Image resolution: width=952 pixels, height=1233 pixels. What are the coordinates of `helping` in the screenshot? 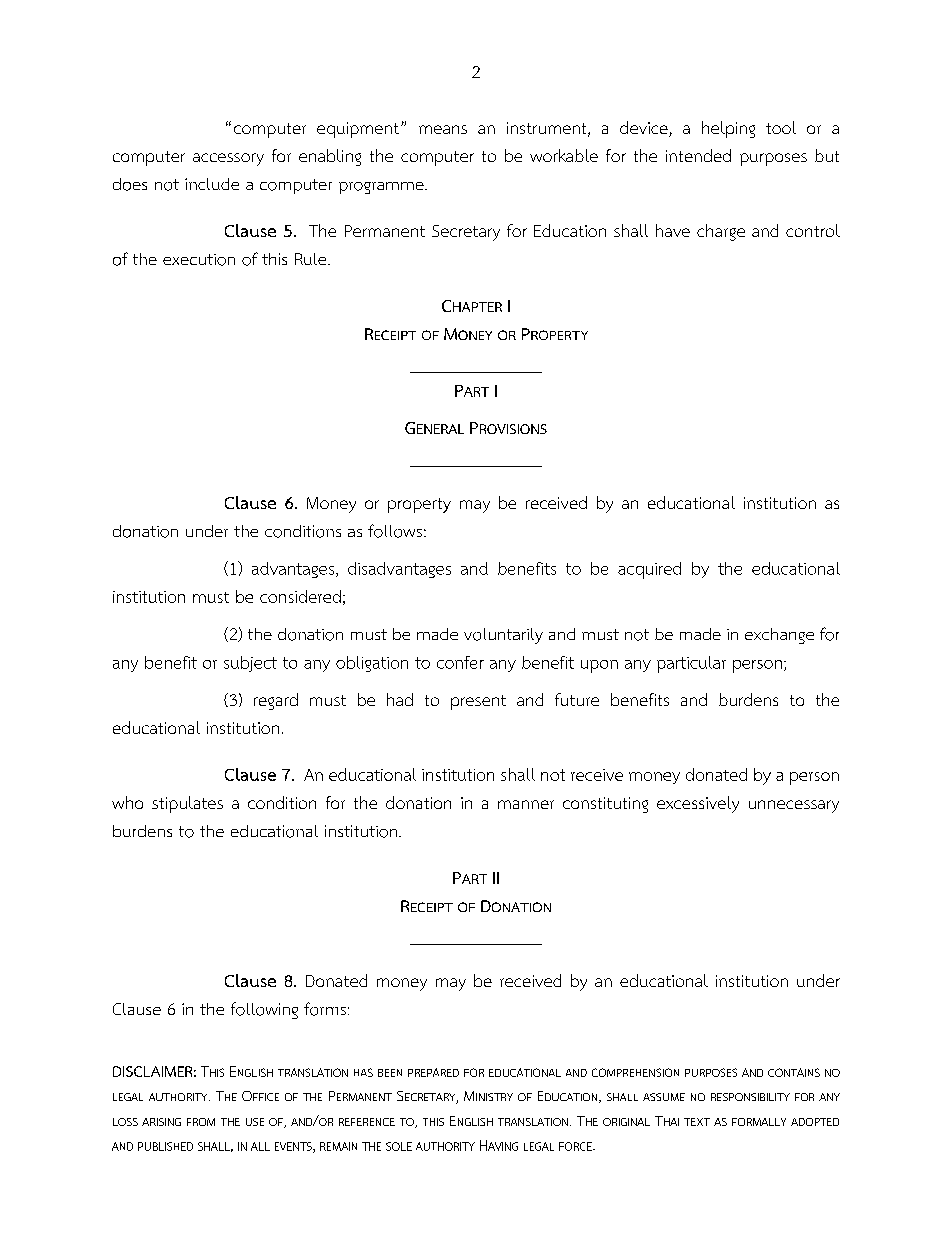 It's located at (728, 129).
